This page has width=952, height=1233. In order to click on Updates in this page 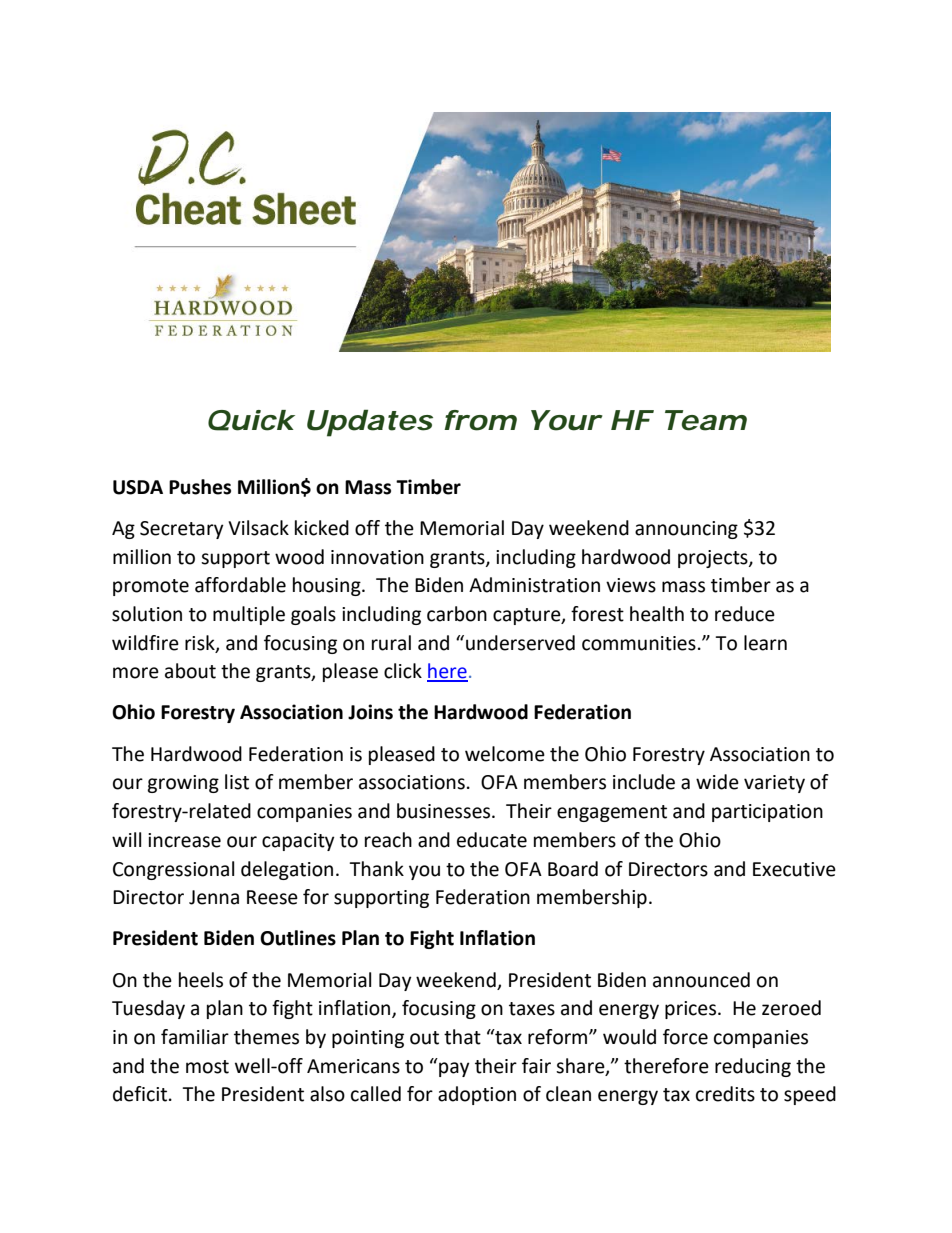, I will do `click(370, 423)`.
